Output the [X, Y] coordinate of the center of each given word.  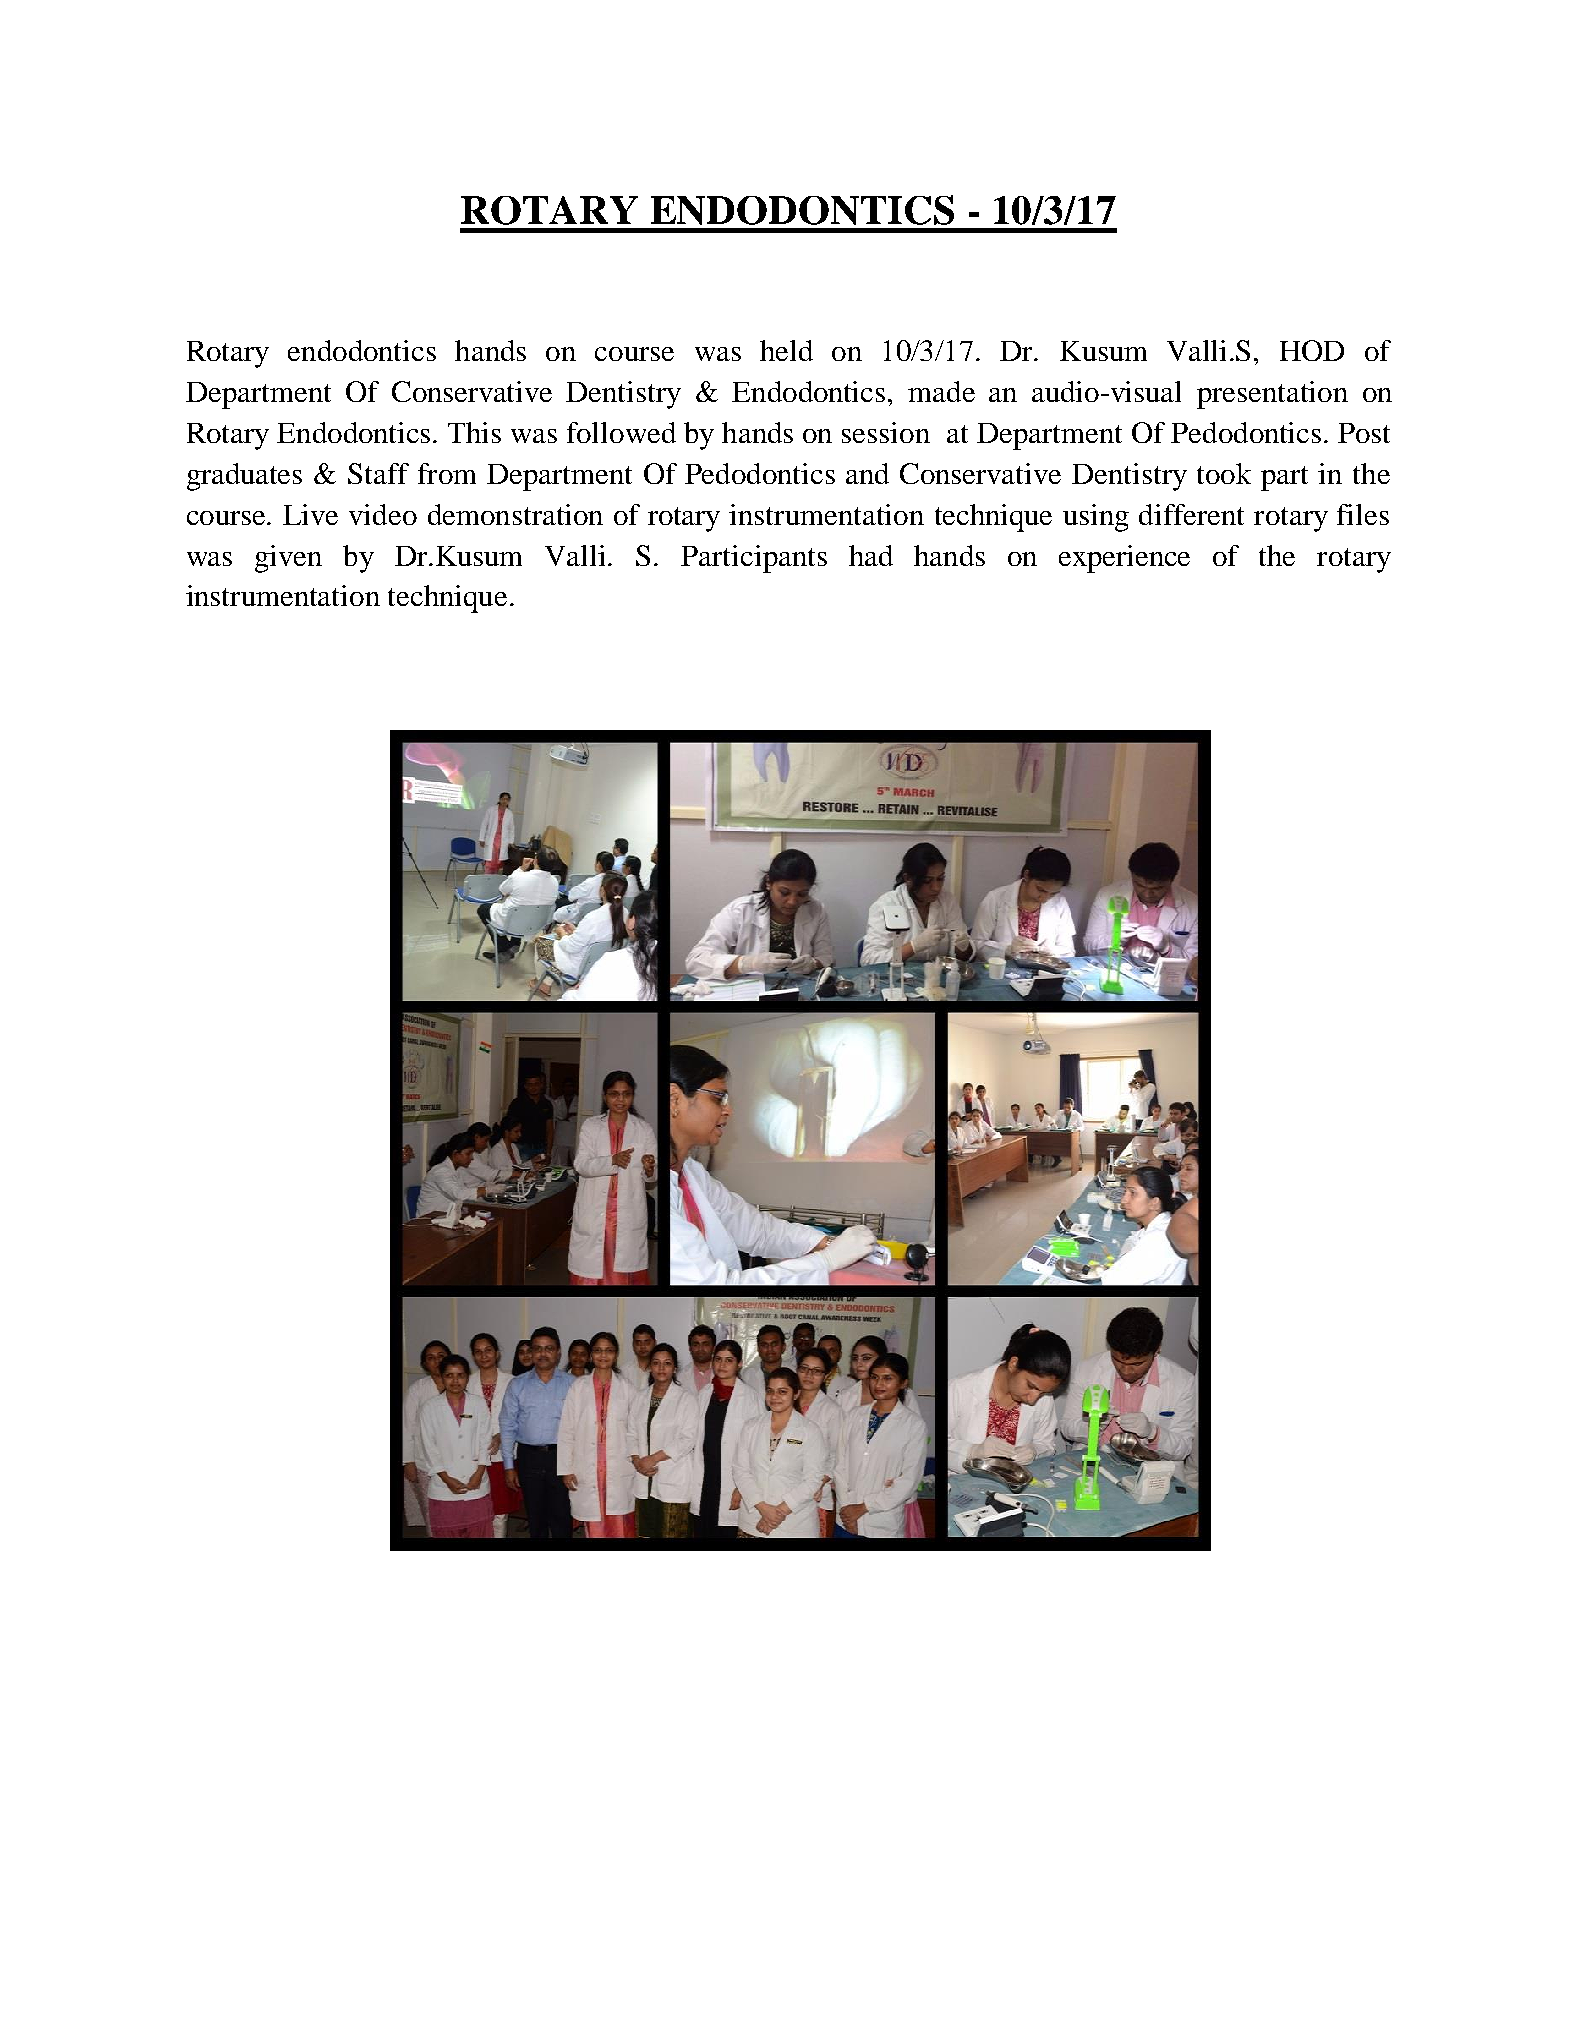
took [1224, 473]
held [786, 350]
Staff [378, 473]
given [288, 559]
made [941, 391]
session [886, 432]
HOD [1312, 350]
